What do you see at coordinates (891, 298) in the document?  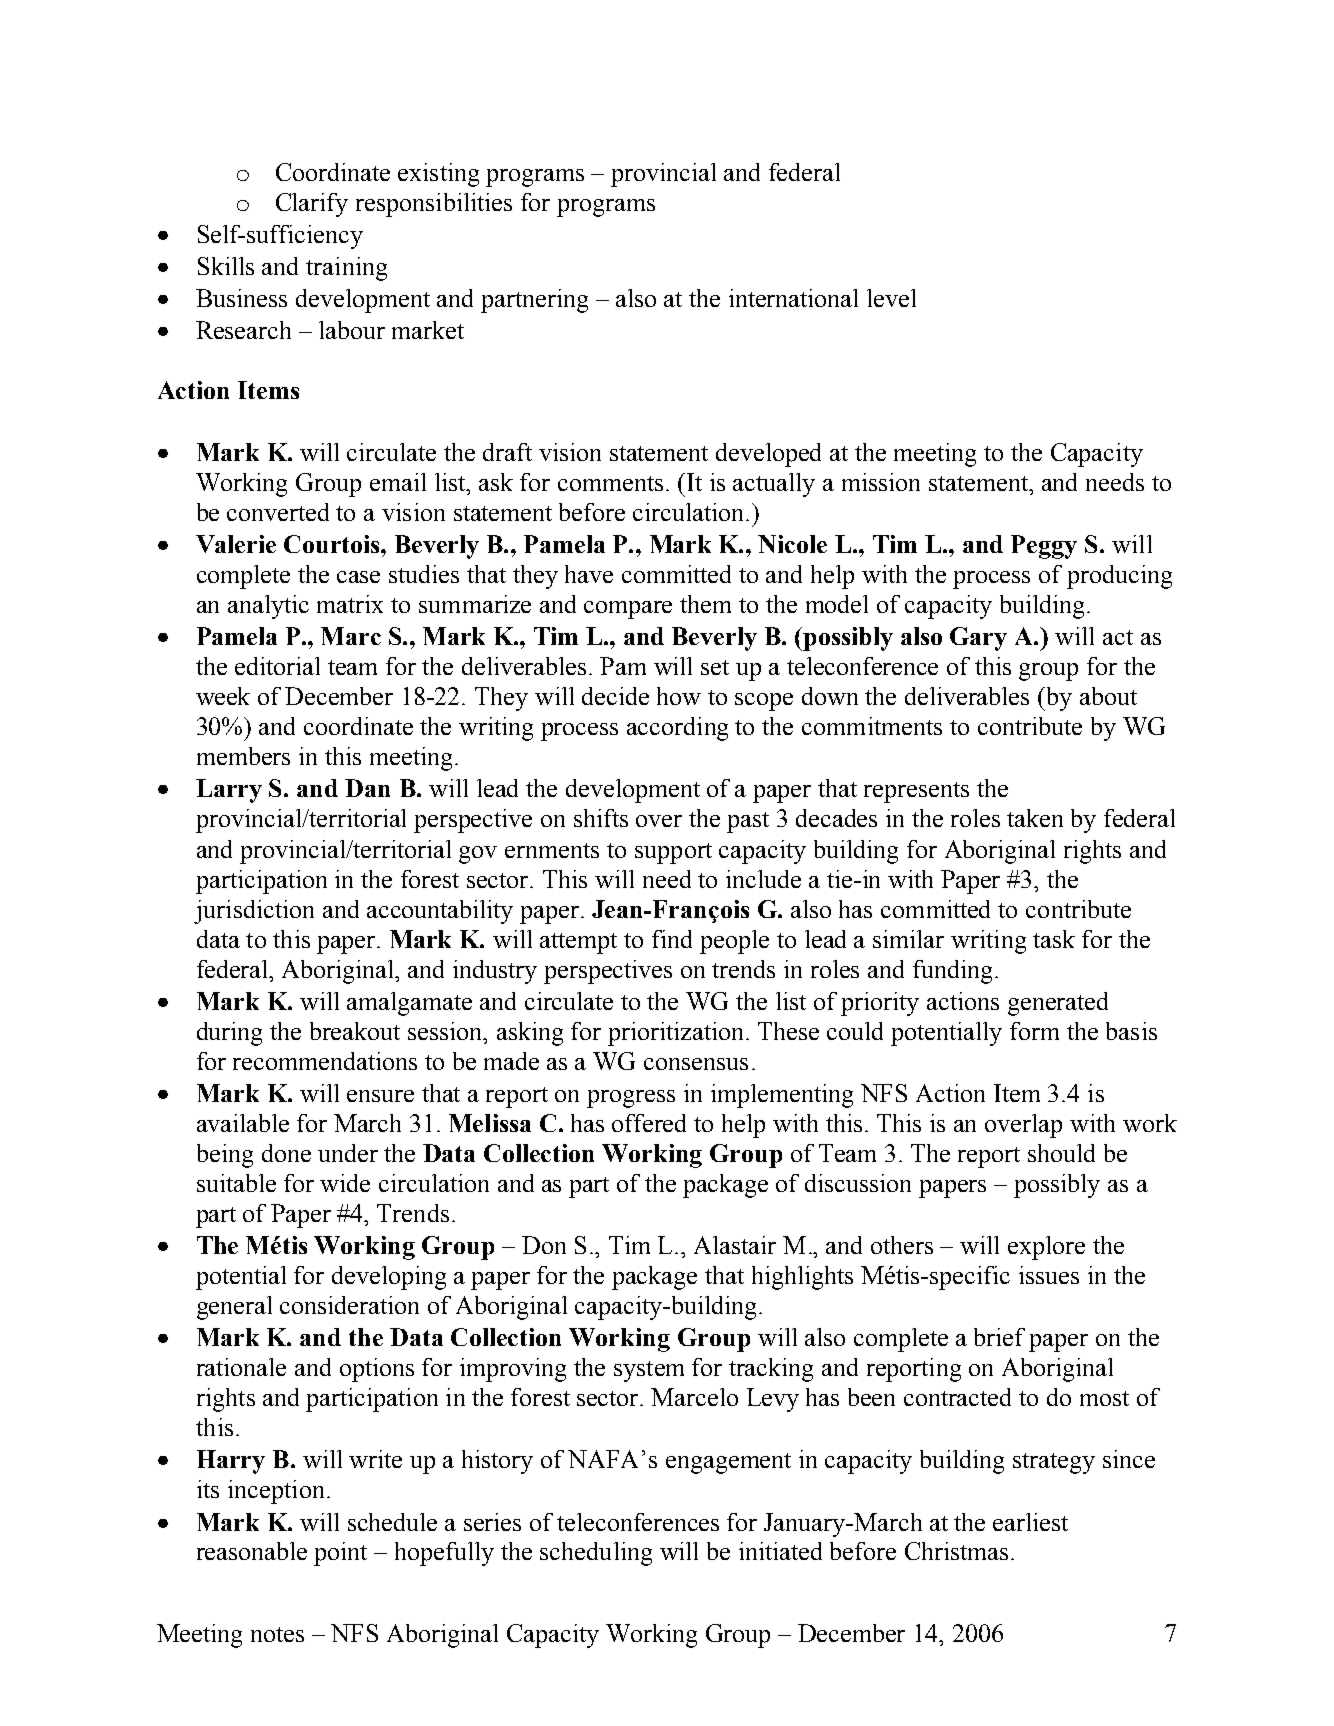 I see `level` at bounding box center [891, 298].
